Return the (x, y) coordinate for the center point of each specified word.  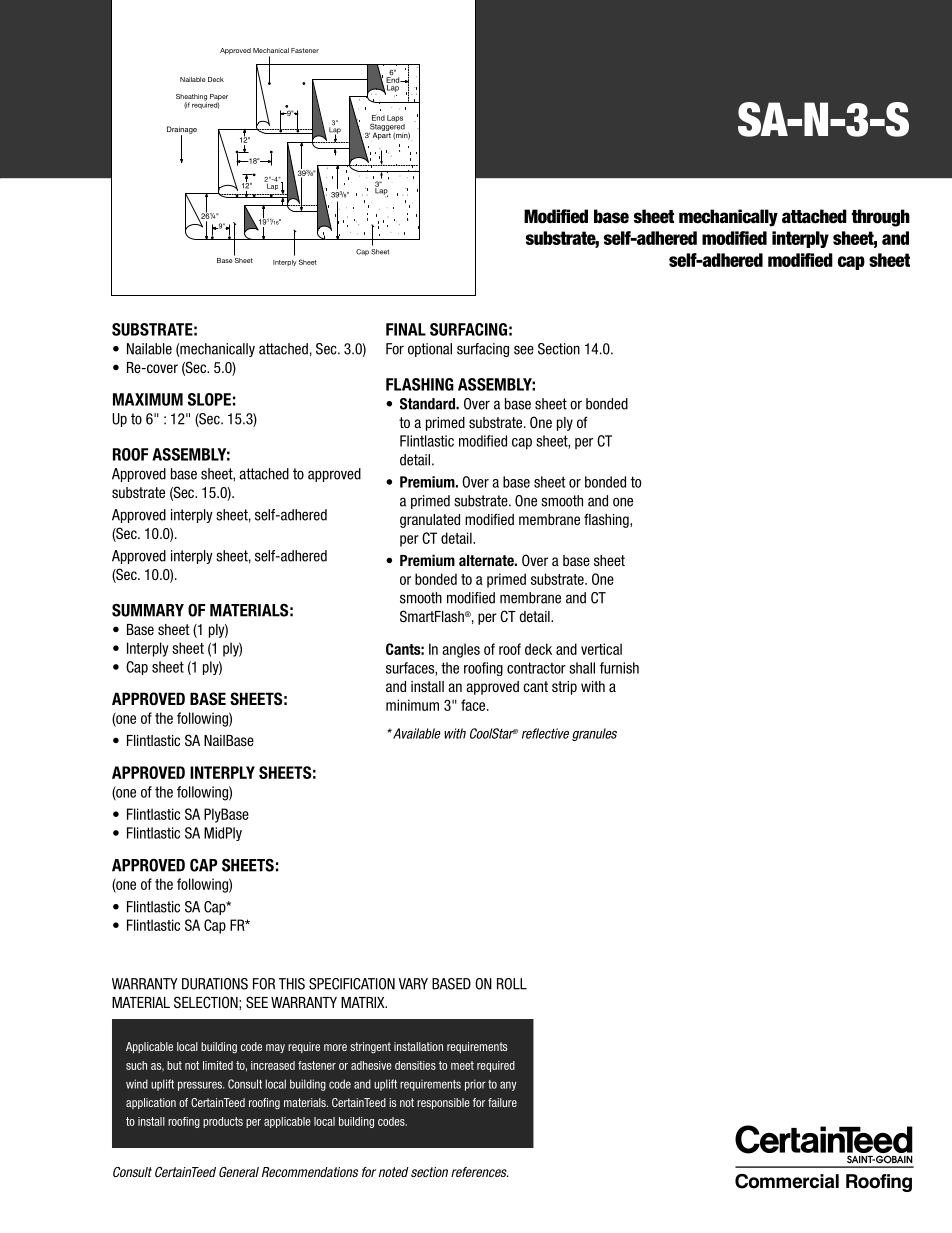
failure (502, 1102)
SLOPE (209, 399)
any (508, 1086)
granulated (430, 521)
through (880, 218)
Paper (219, 98)
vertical (601, 649)
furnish (619, 668)
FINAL (406, 329)
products (223, 1122)
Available (416, 733)
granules (594, 734)
